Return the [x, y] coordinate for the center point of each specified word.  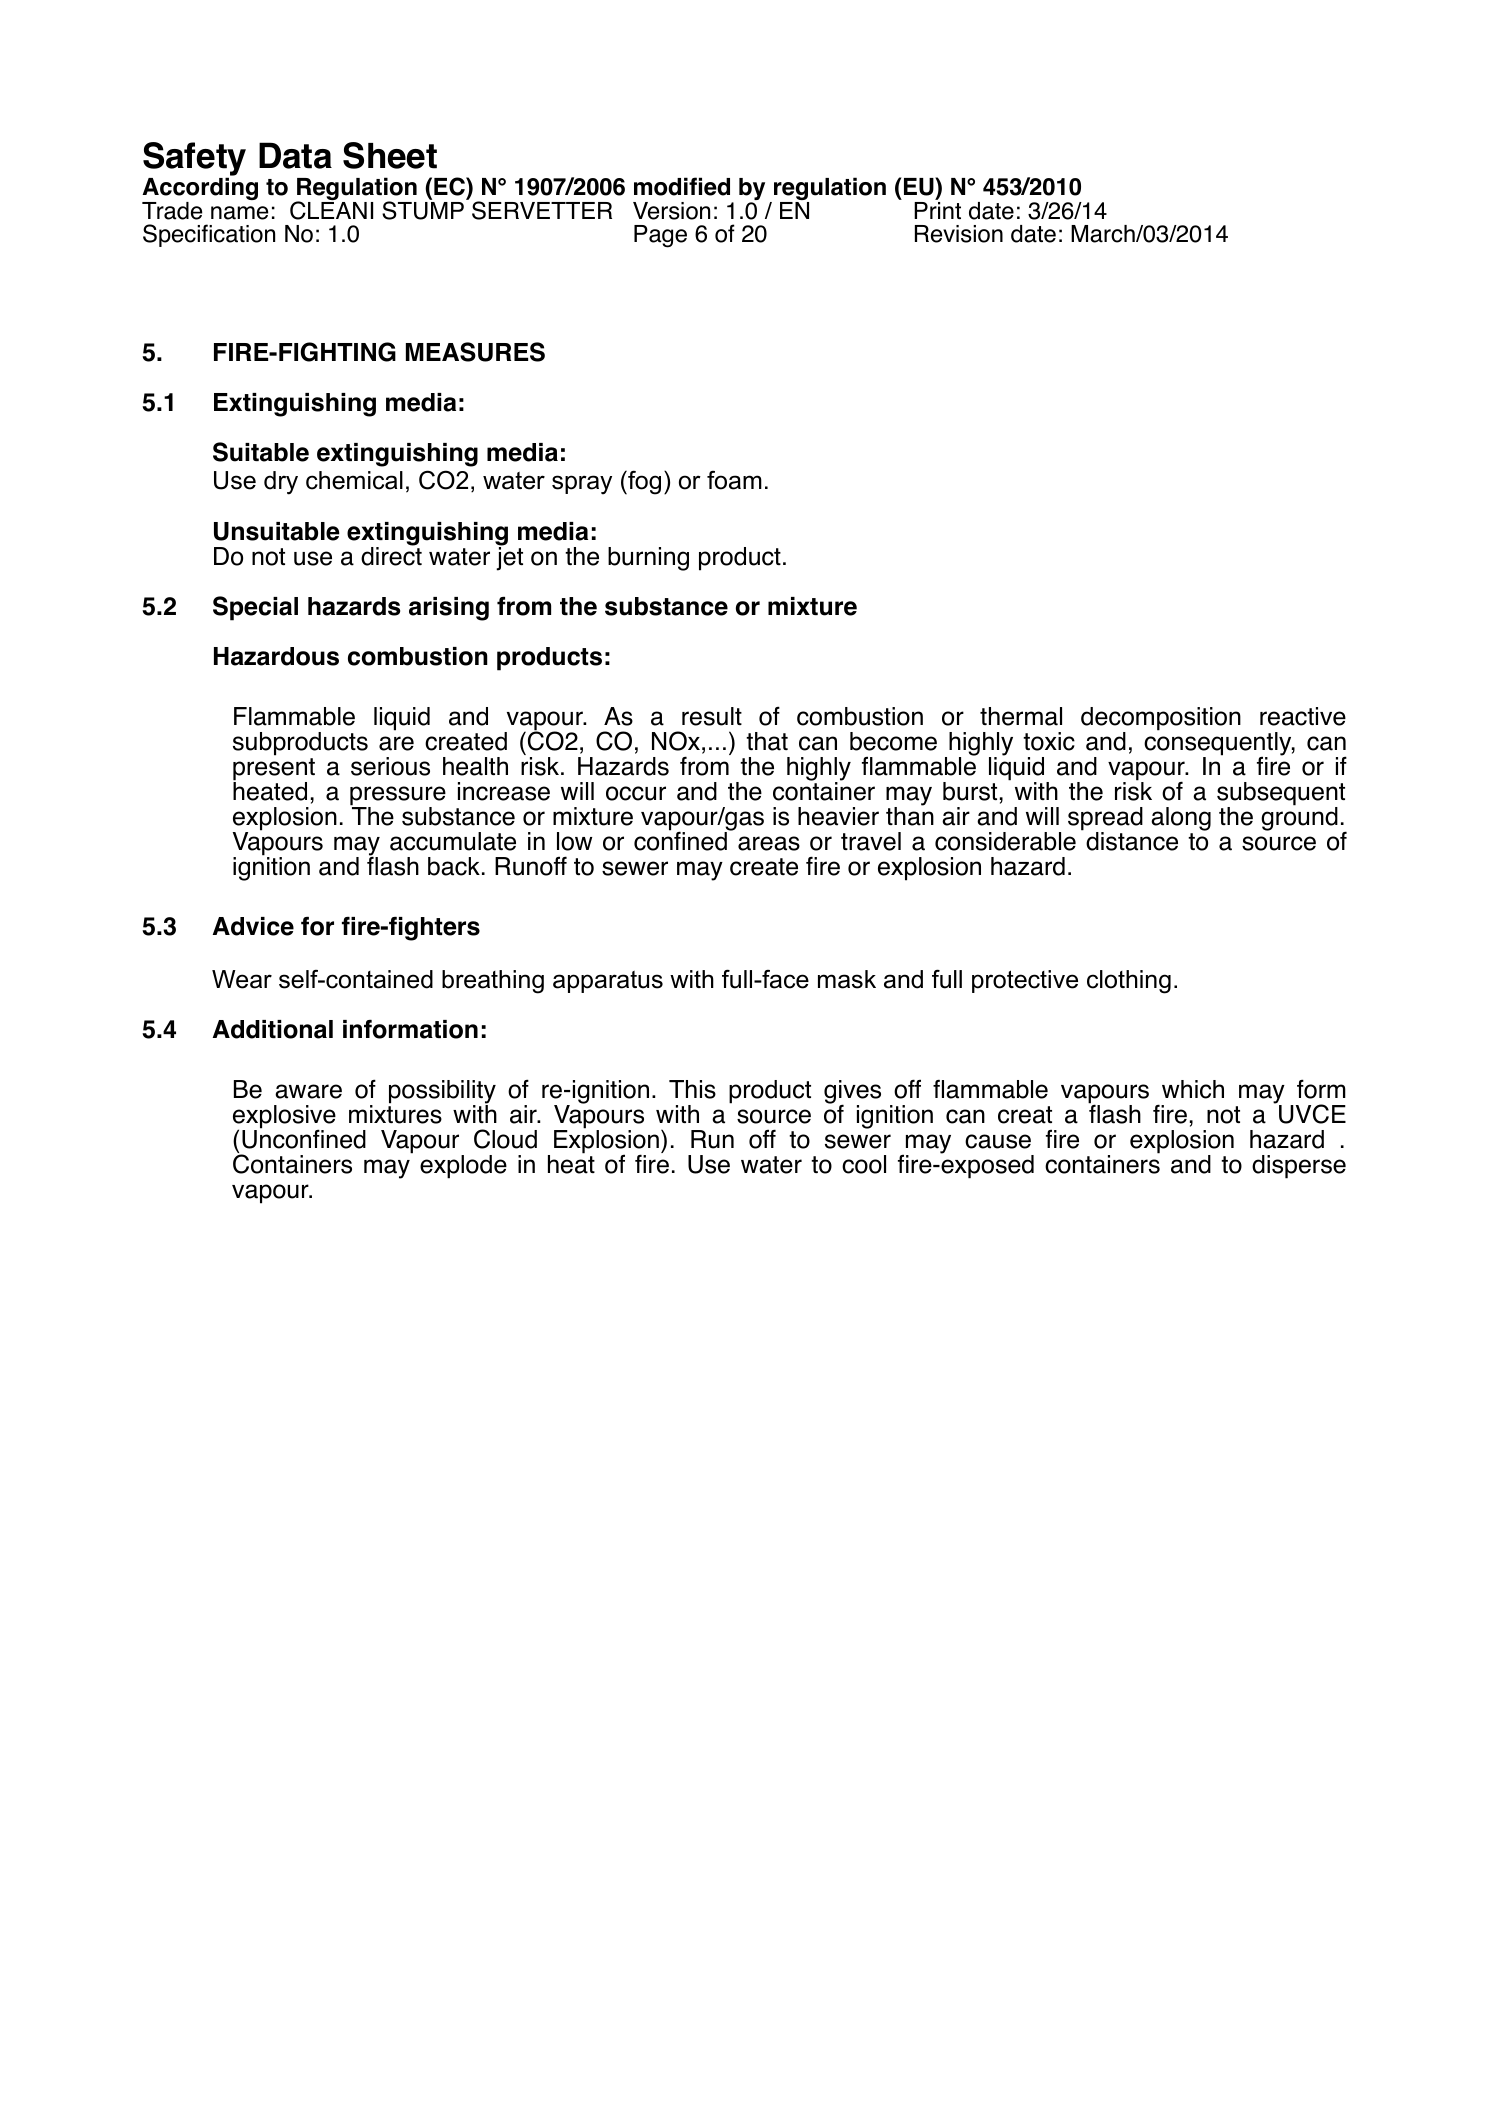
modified [682, 186]
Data [295, 155]
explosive [284, 1118]
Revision [959, 234]
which [1193, 1089]
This [692, 1089]
